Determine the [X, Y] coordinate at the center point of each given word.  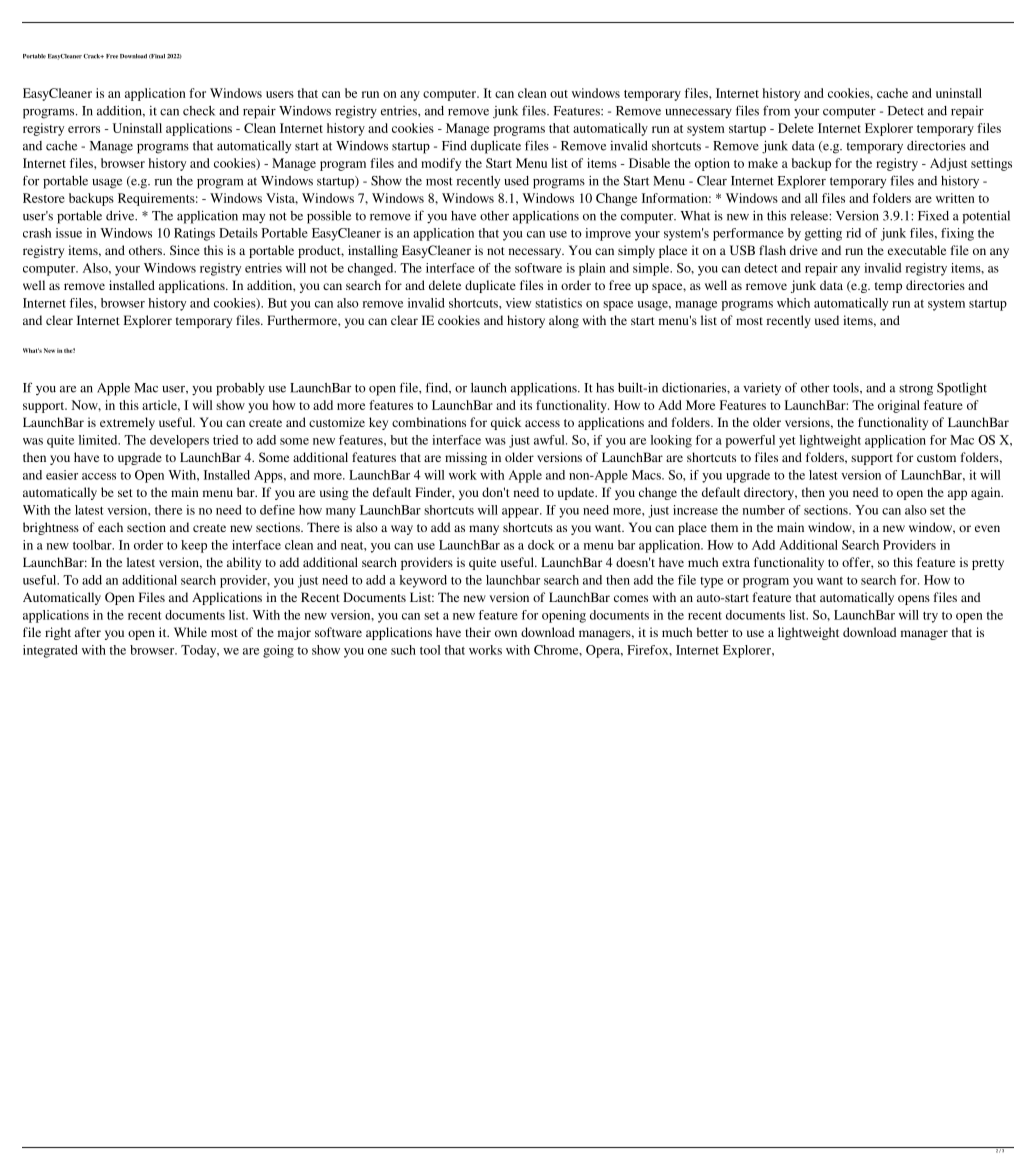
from [776, 110]
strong [916, 390]
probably [240, 389]
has [605, 388]
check [199, 111]
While [190, 632]
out [559, 94]
